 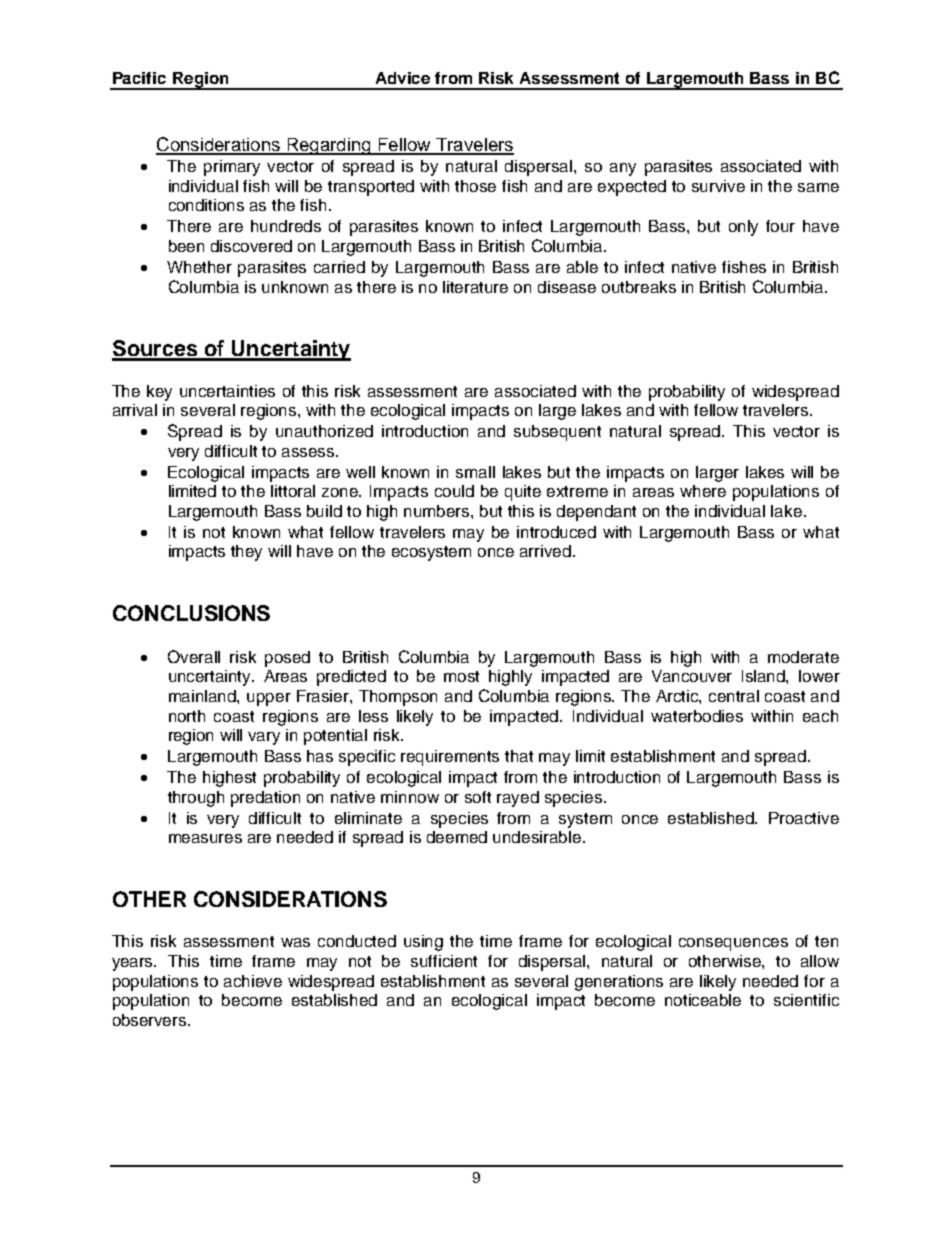 I want to click on achieve, so click(x=253, y=981).
